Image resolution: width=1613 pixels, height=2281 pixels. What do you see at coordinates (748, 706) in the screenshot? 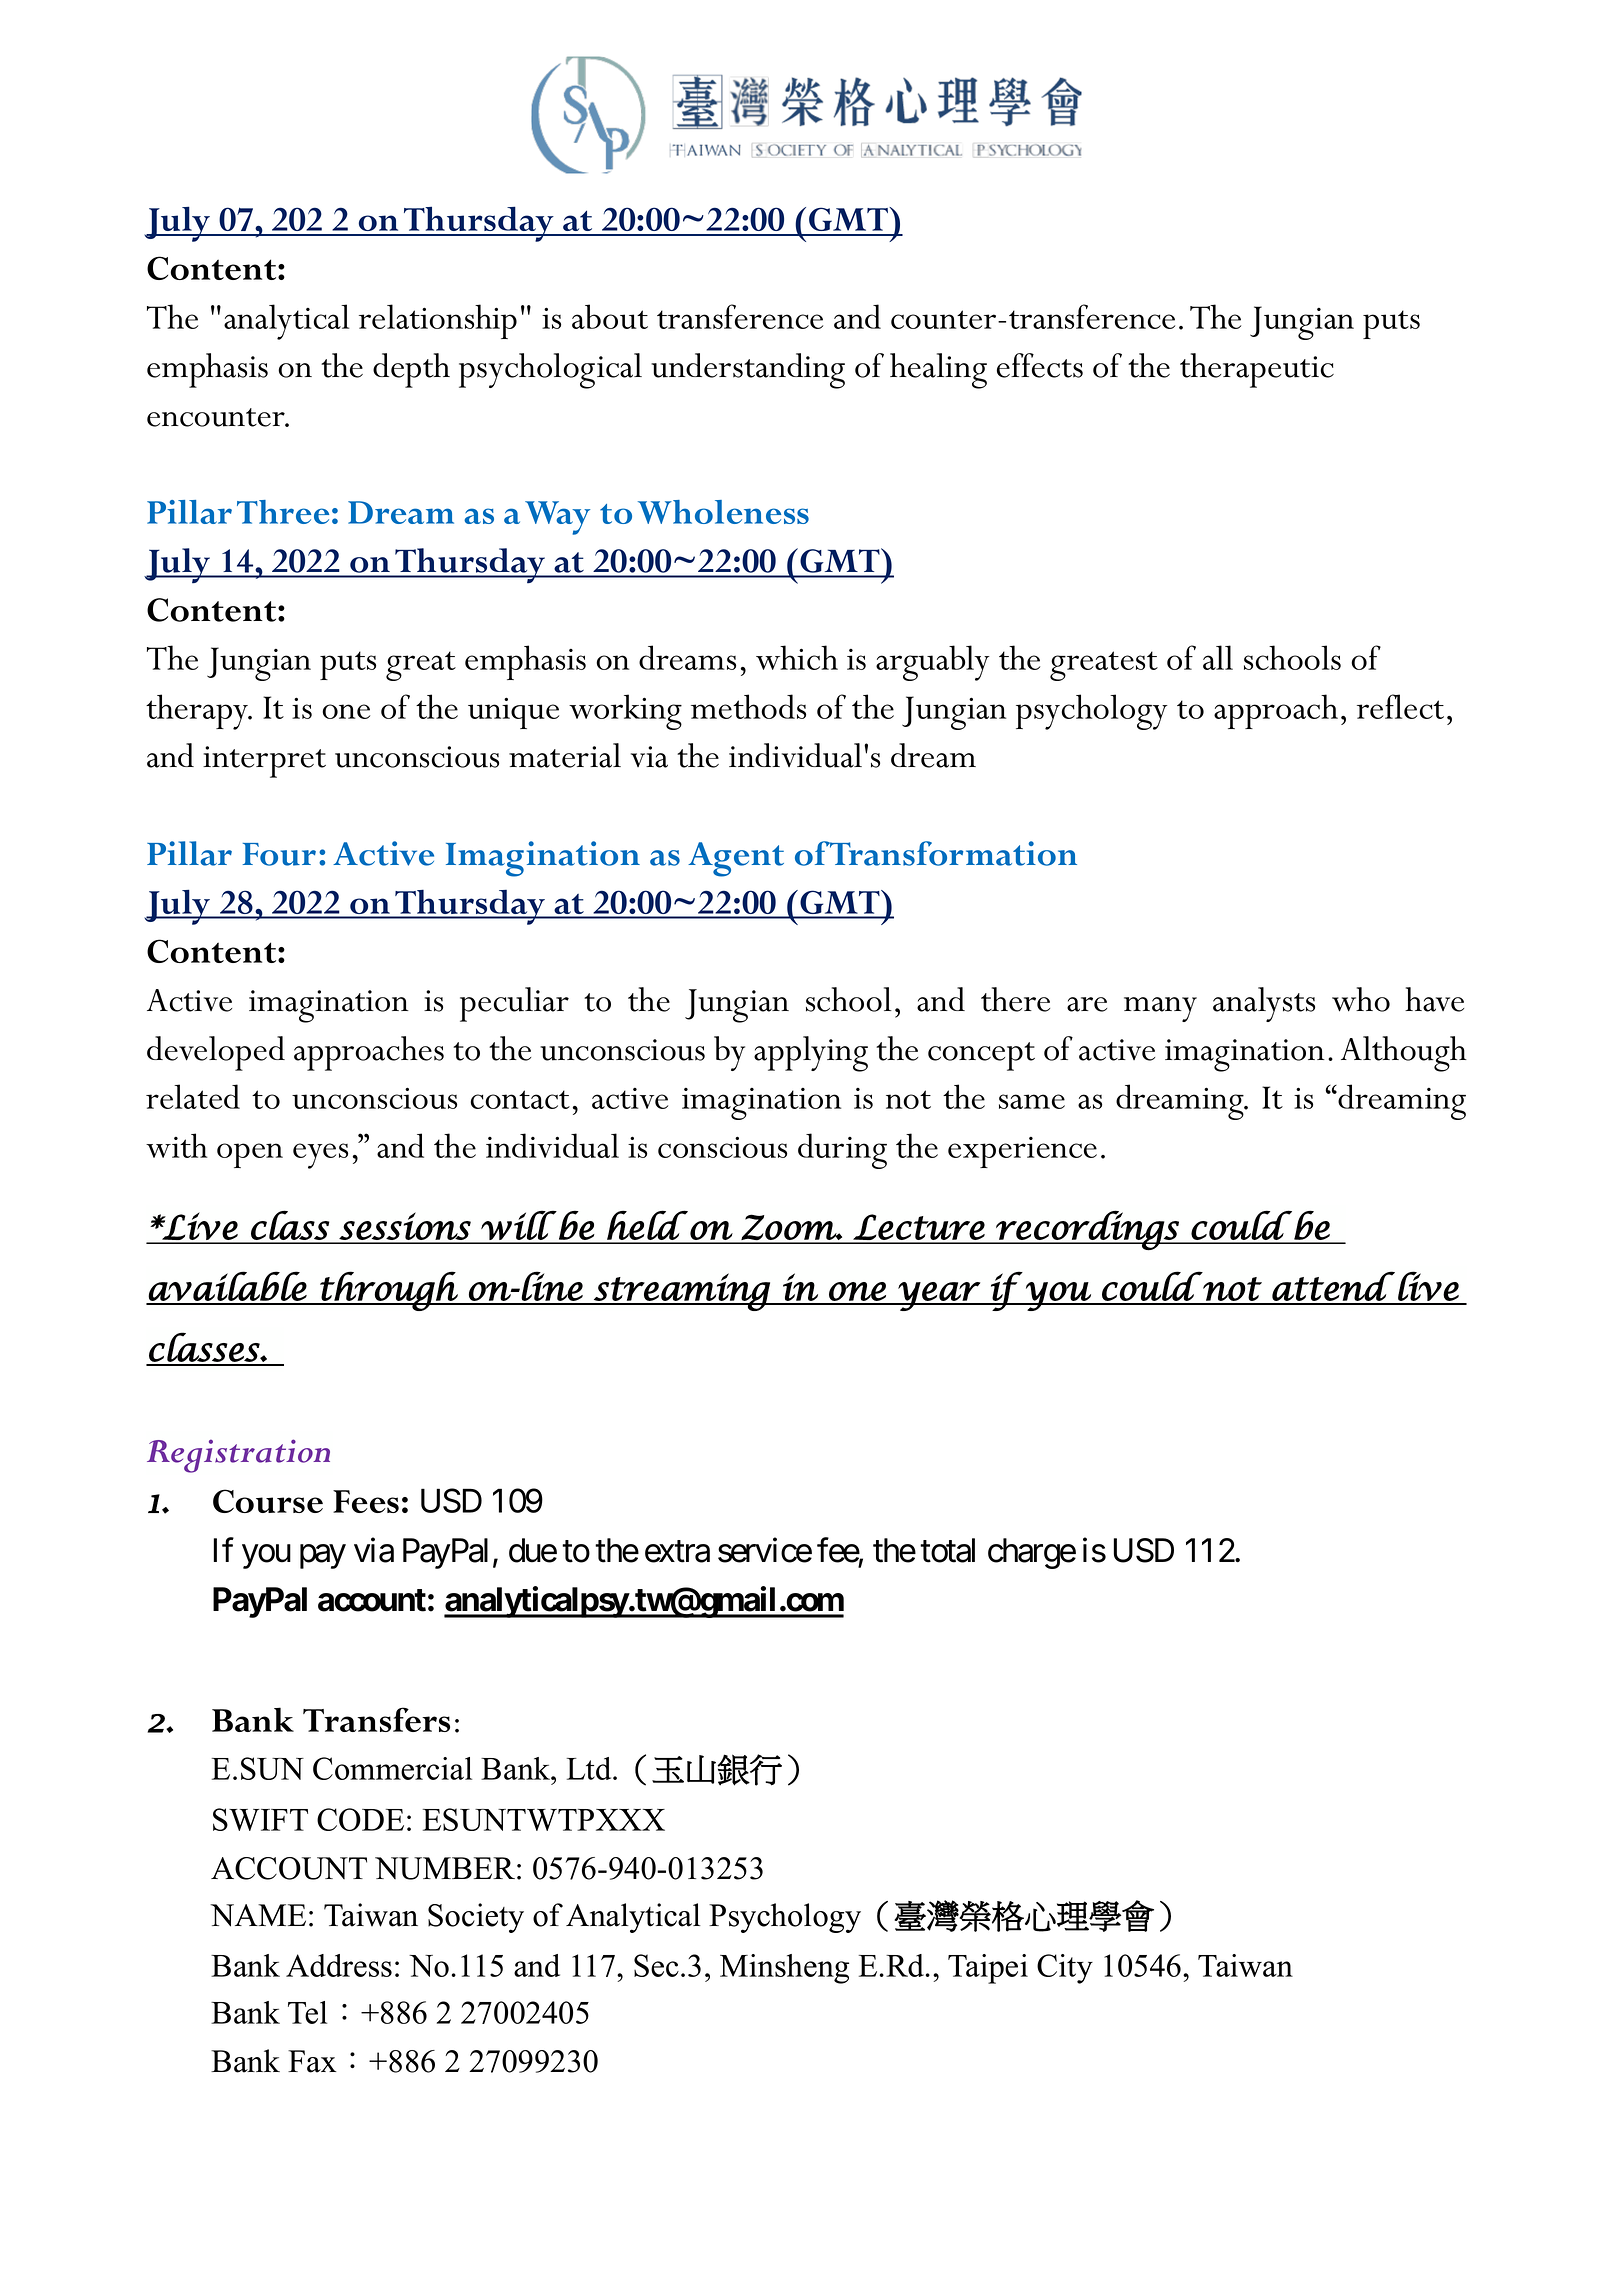
I see `methods` at bounding box center [748, 706].
